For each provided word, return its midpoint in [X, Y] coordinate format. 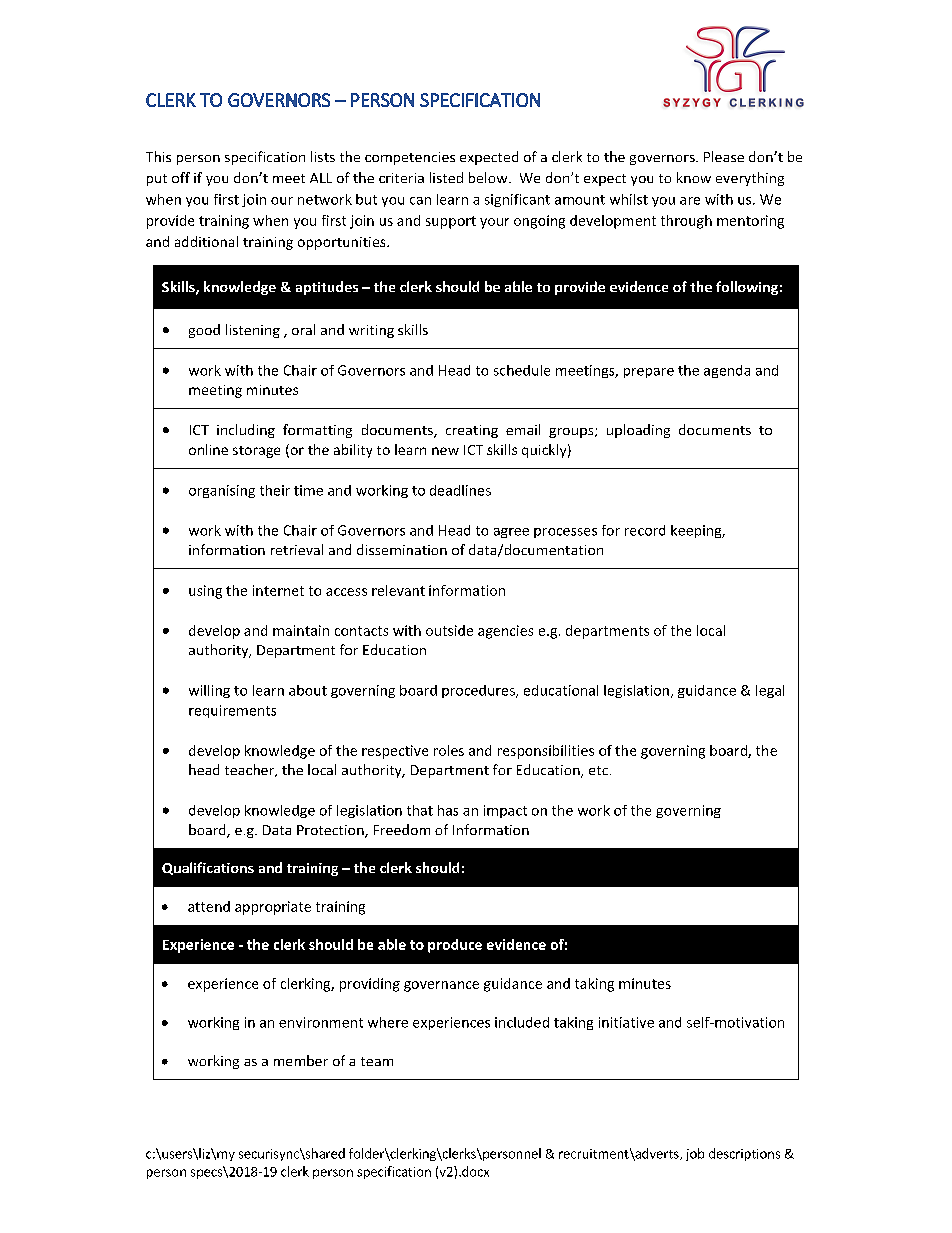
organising [222, 491]
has [448, 810]
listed [446, 177]
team [377, 1061]
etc [600, 770]
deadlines [460, 490]
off [181, 177]
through [686, 222]
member [301, 1060]
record [645, 530]
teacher [250, 770]
